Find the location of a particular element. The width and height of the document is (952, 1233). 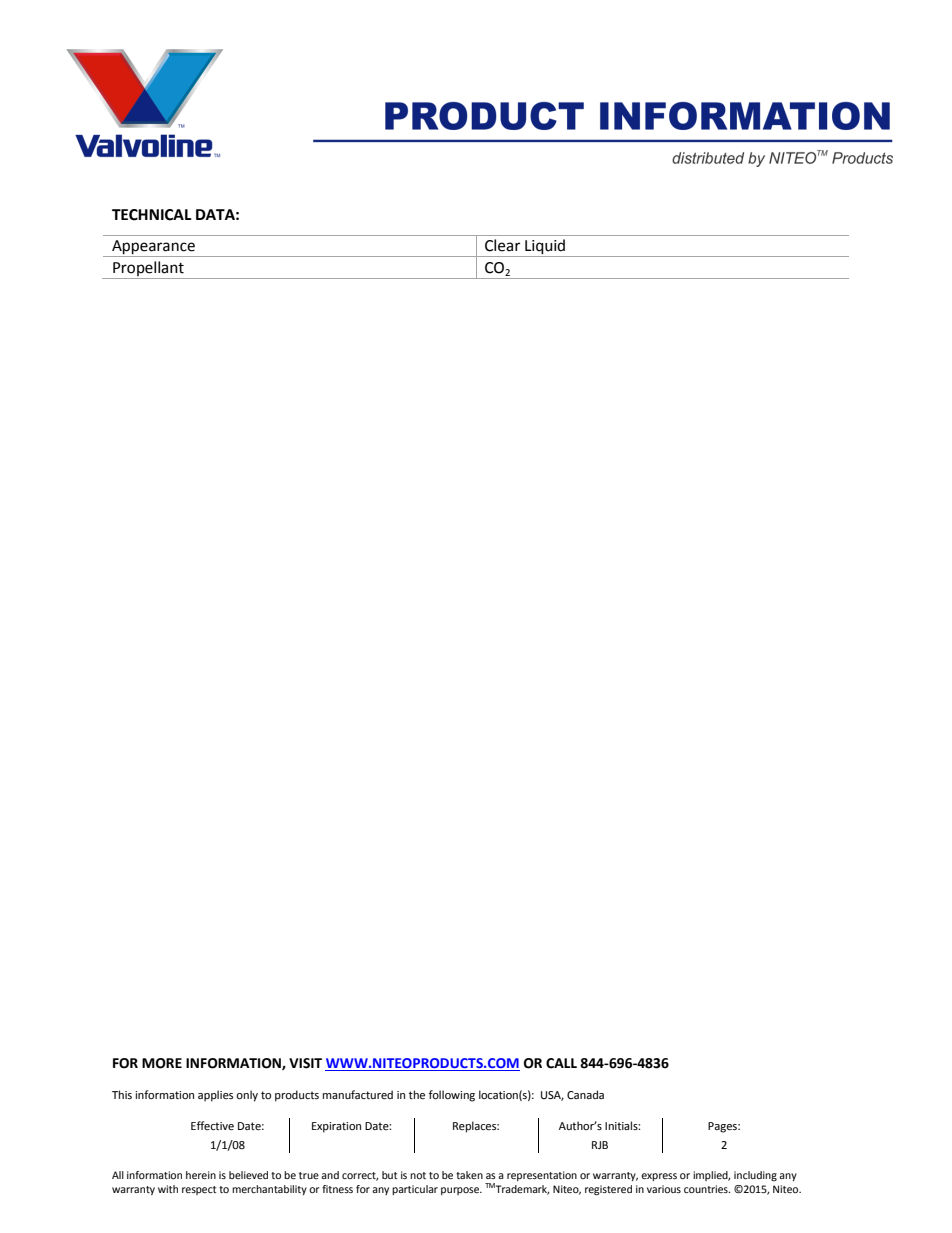

CALL is located at coordinates (561, 1063).
